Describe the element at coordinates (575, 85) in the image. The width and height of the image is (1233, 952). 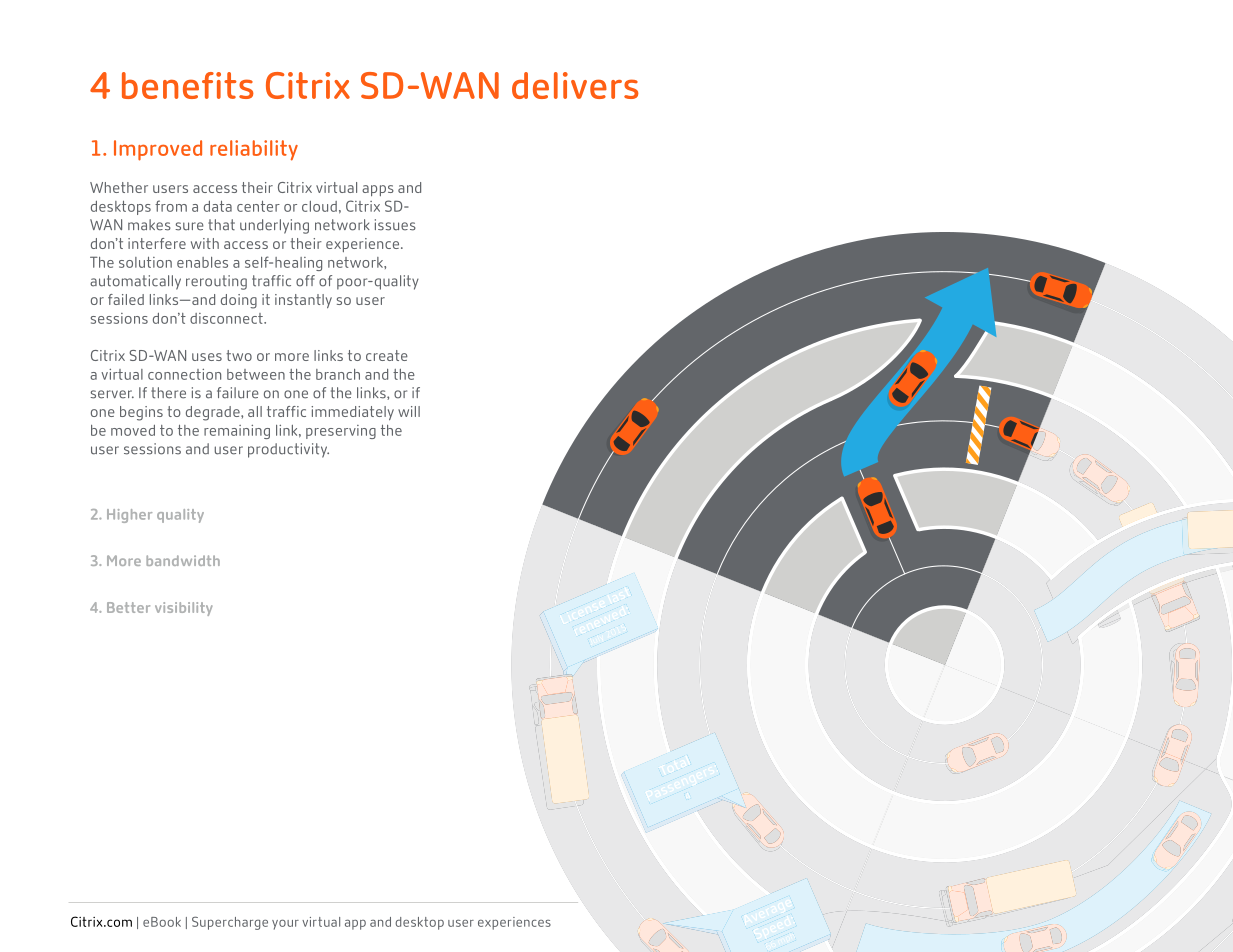
I see `delivers` at that location.
